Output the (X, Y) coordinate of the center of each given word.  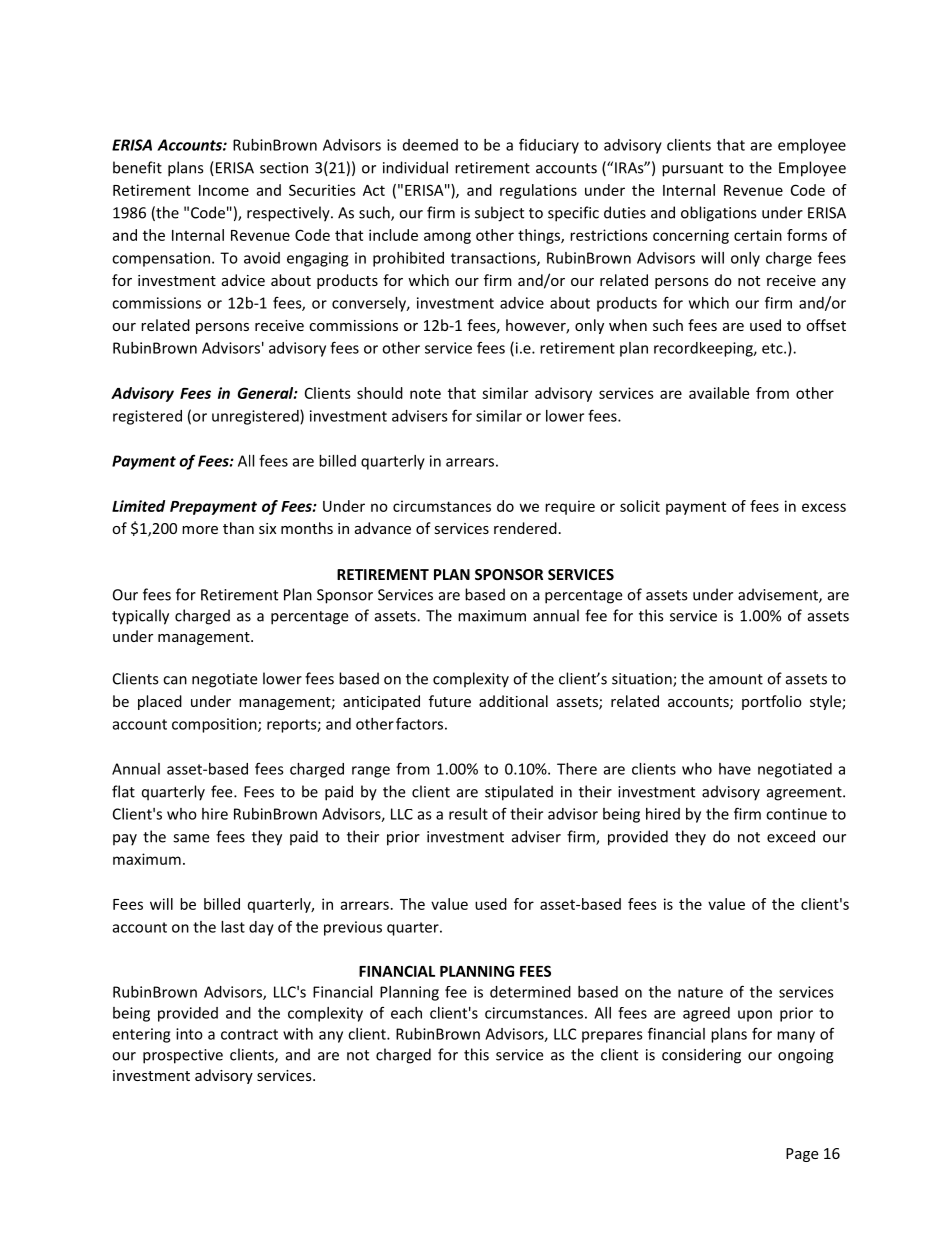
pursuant (692, 170)
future (450, 701)
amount (736, 679)
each (406, 1013)
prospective (183, 1056)
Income (224, 190)
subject (499, 214)
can (175, 680)
